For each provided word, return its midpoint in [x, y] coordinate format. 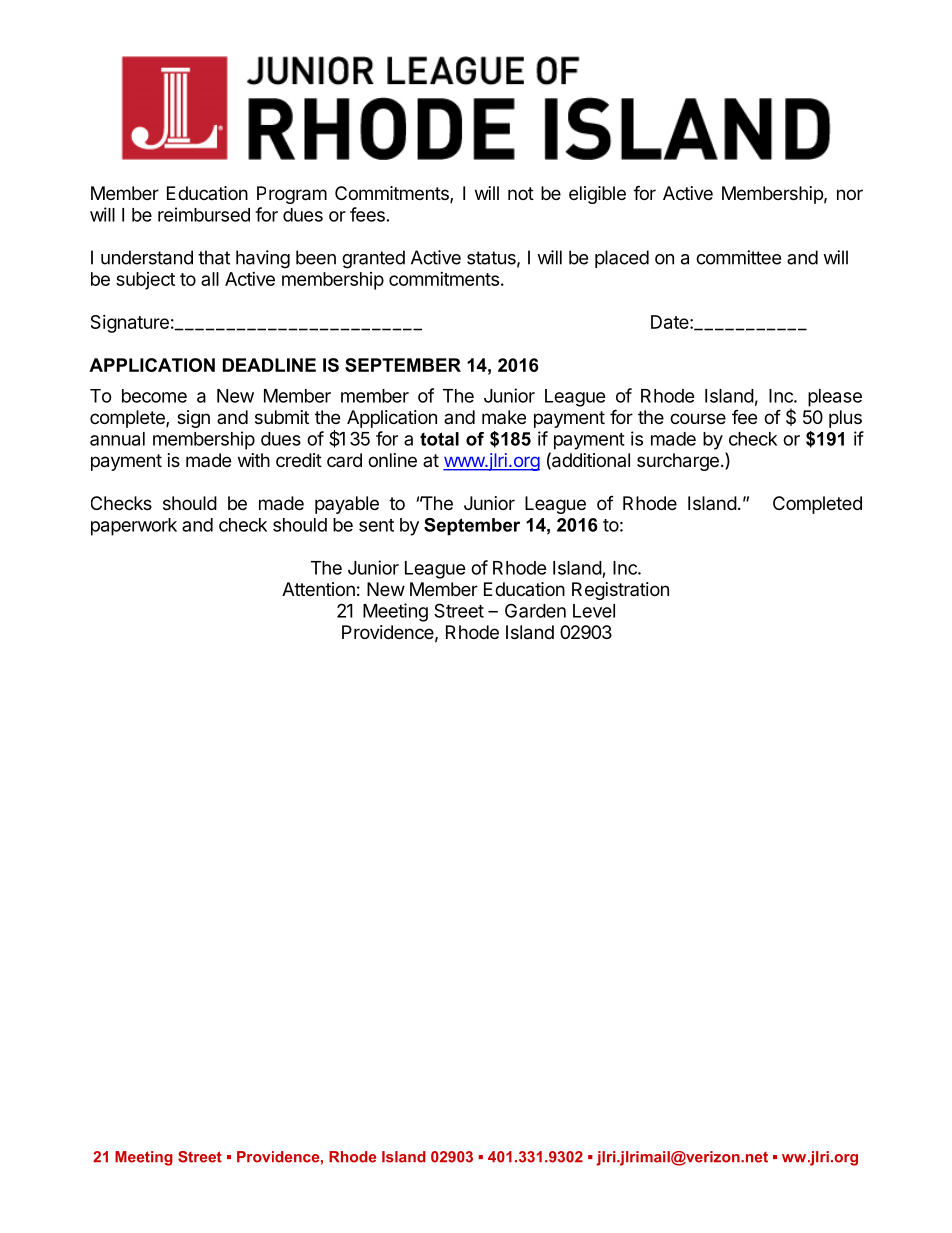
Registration [620, 591]
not [521, 193]
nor [850, 194]
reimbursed [204, 214]
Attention [318, 589]
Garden [535, 610]
